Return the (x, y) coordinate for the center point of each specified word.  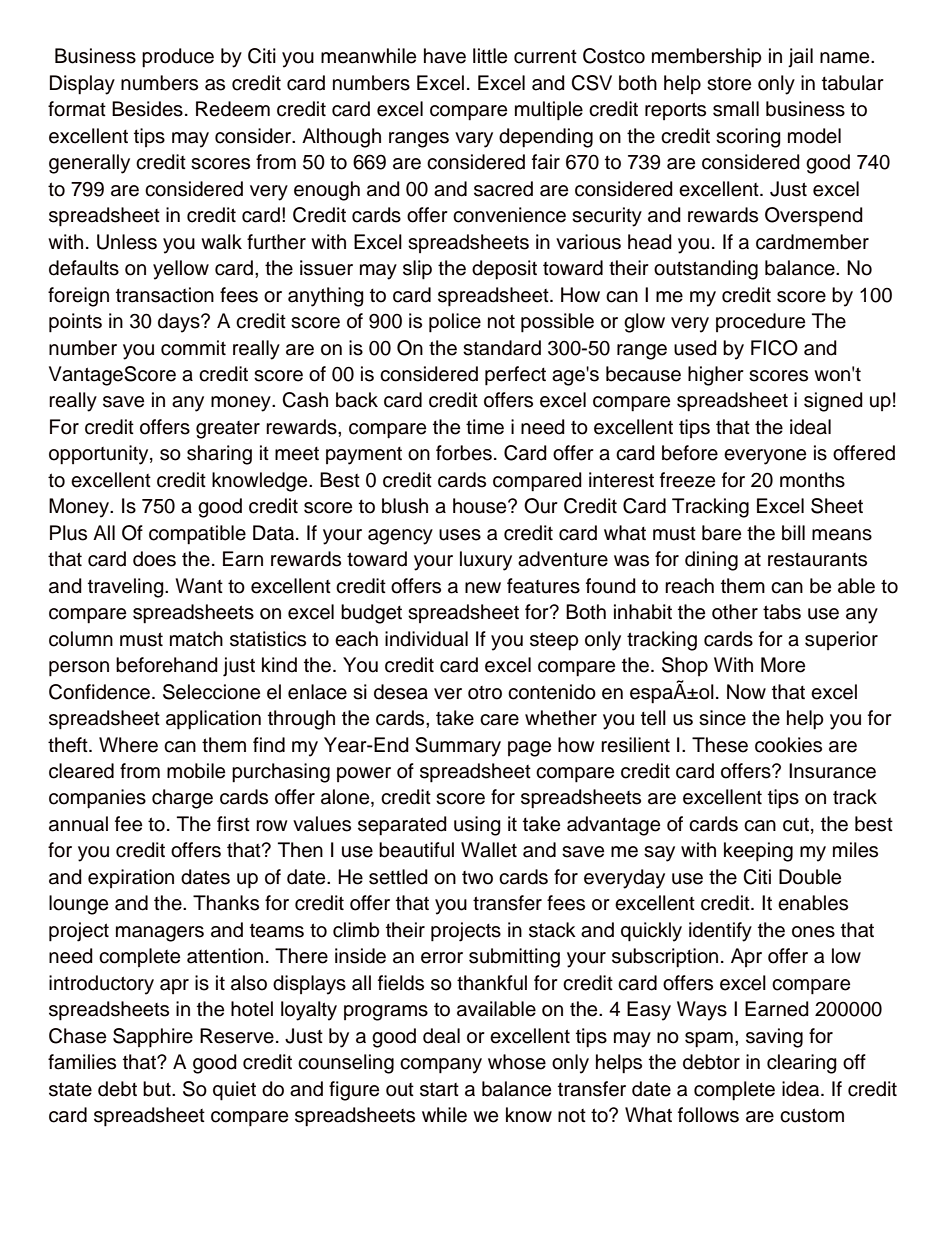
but (158, 1089)
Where (128, 745)
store (729, 84)
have (445, 56)
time (485, 427)
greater (228, 430)
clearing (802, 1064)
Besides (147, 109)
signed (833, 402)
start (439, 1089)
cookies (788, 745)
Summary (458, 747)
